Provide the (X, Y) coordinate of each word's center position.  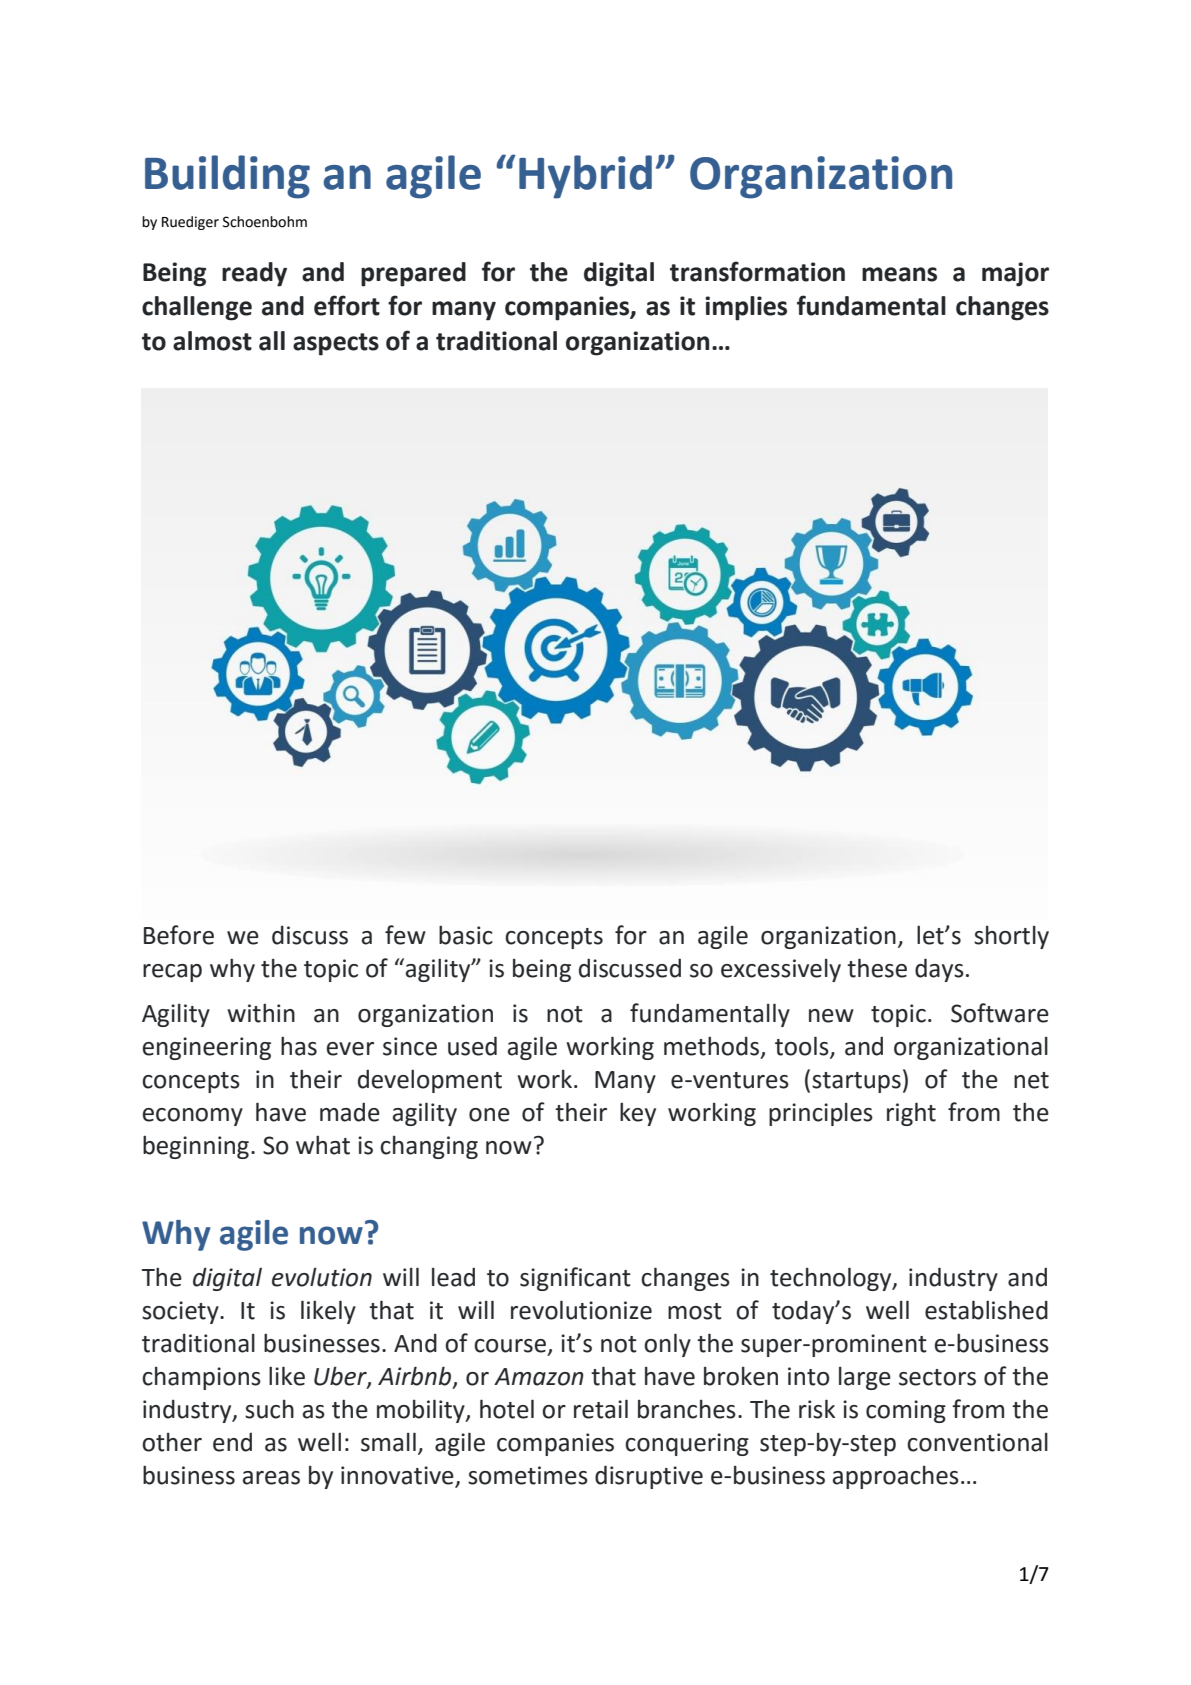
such (269, 1409)
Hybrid (585, 177)
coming (906, 1411)
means (899, 274)
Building (227, 177)
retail (601, 1409)
